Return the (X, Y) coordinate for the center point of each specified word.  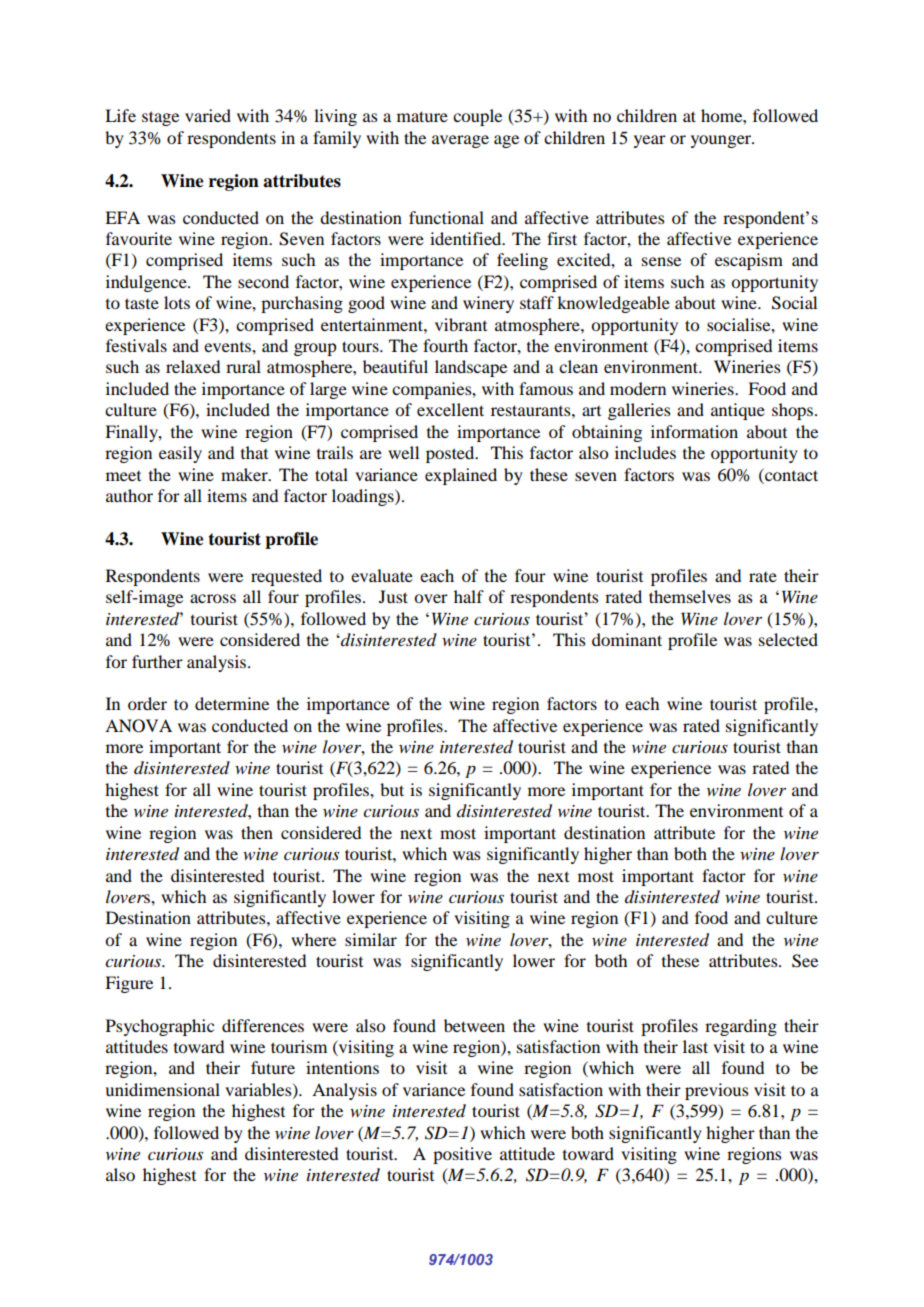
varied (208, 115)
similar (371, 939)
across (213, 598)
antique (738, 411)
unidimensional (162, 1089)
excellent (450, 409)
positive (462, 1155)
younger (722, 141)
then (257, 832)
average (460, 141)
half (469, 596)
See (805, 961)
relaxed (193, 366)
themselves (690, 596)
